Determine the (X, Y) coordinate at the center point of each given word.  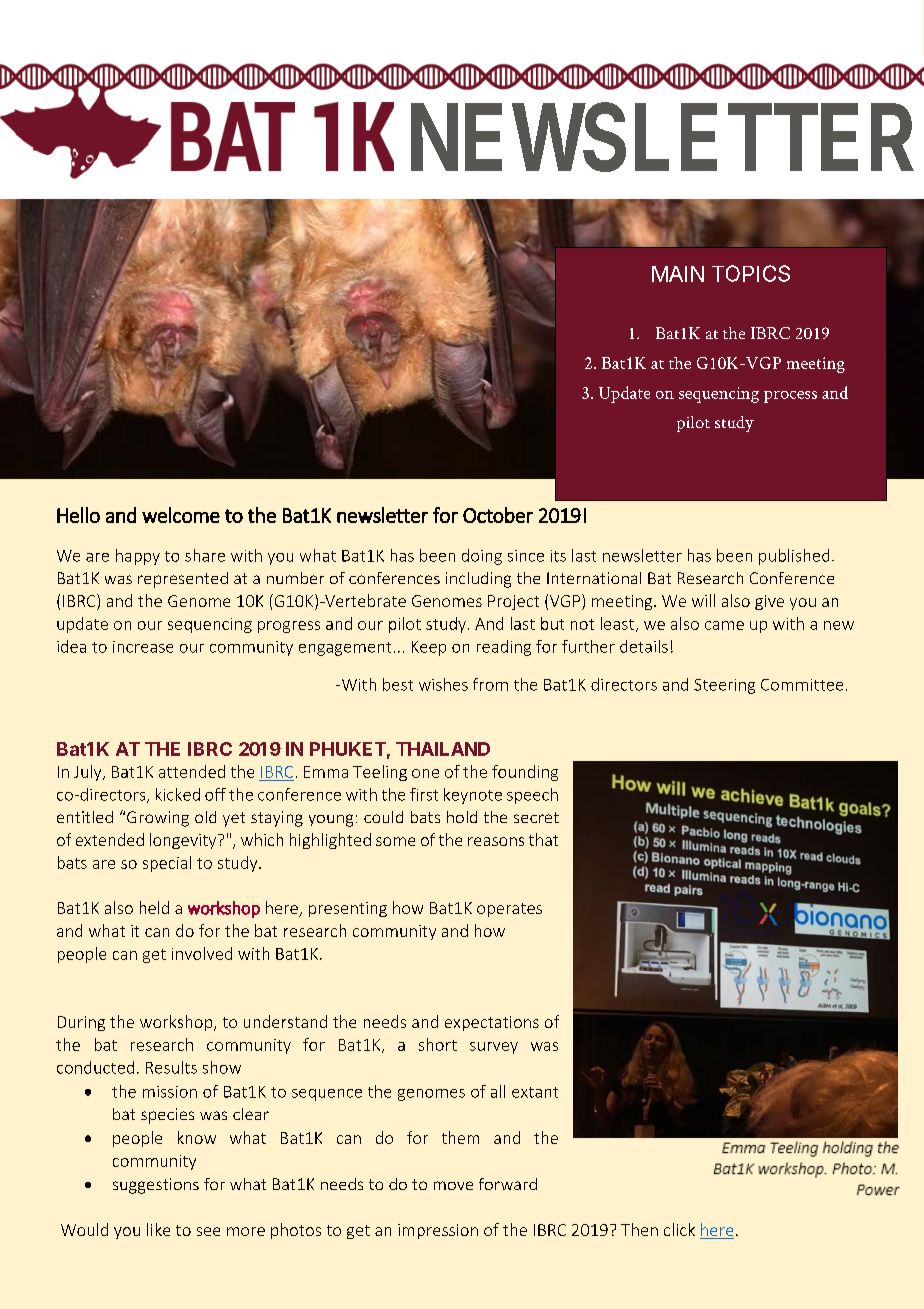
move (453, 1185)
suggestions (156, 1186)
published (794, 557)
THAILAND (443, 749)
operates (509, 910)
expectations (492, 1023)
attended (192, 771)
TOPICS (751, 273)
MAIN (678, 274)
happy (138, 557)
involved (202, 953)
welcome (181, 515)
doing (482, 557)
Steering (724, 686)
